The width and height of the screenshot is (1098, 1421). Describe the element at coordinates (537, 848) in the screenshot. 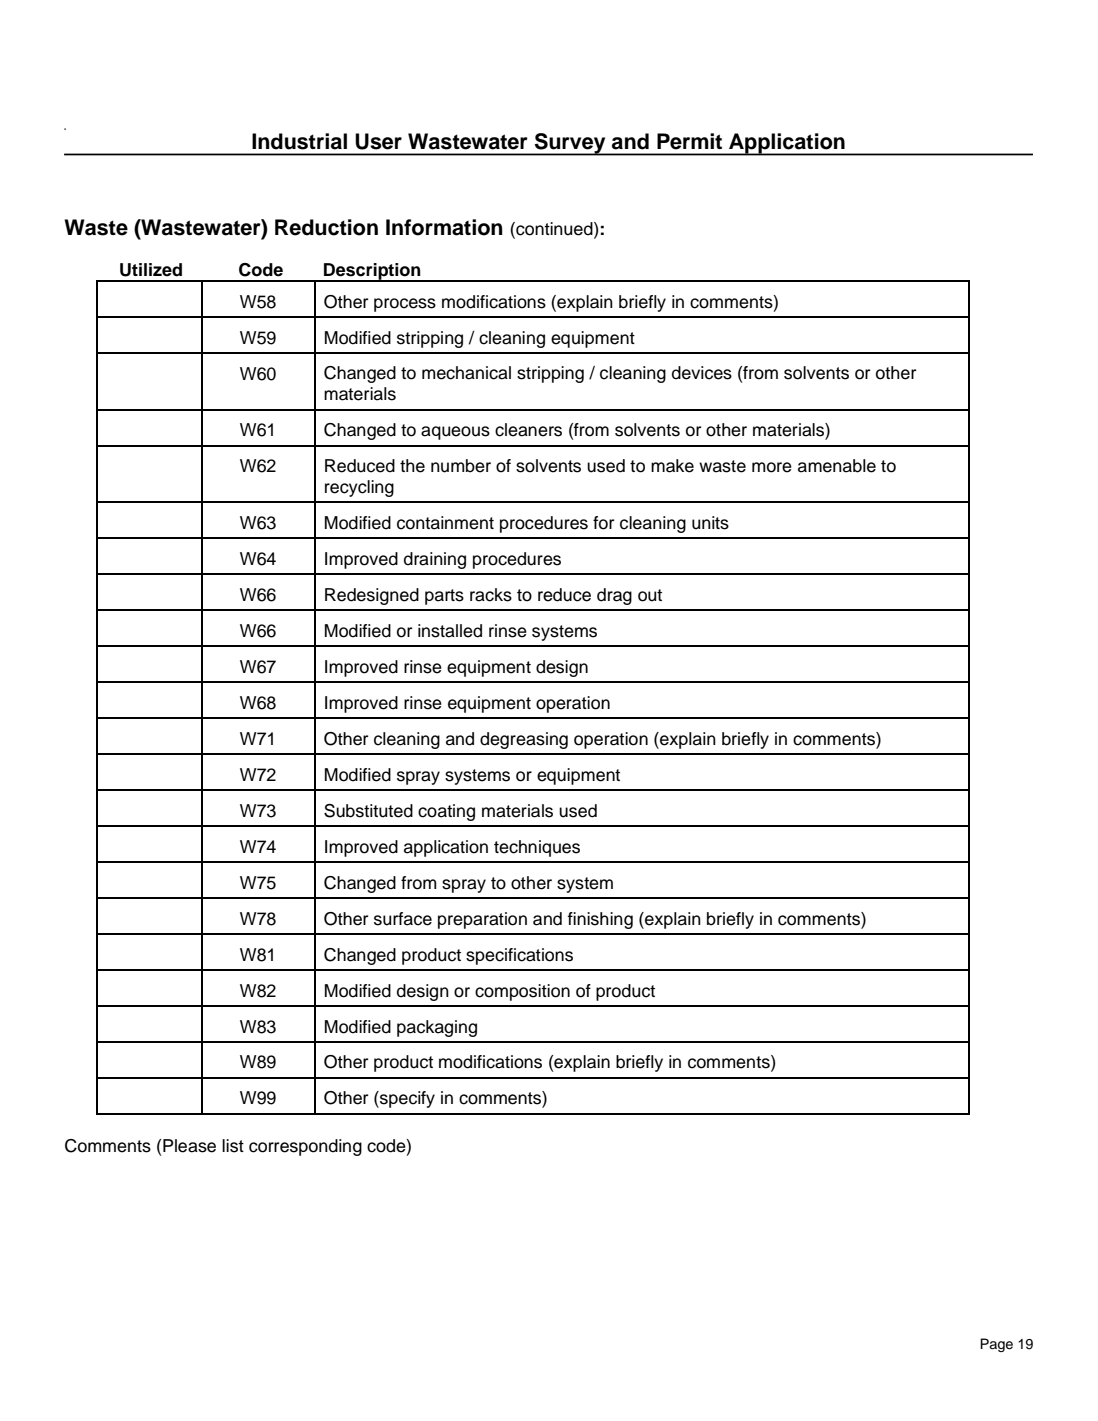

I see `techniques` at that location.
